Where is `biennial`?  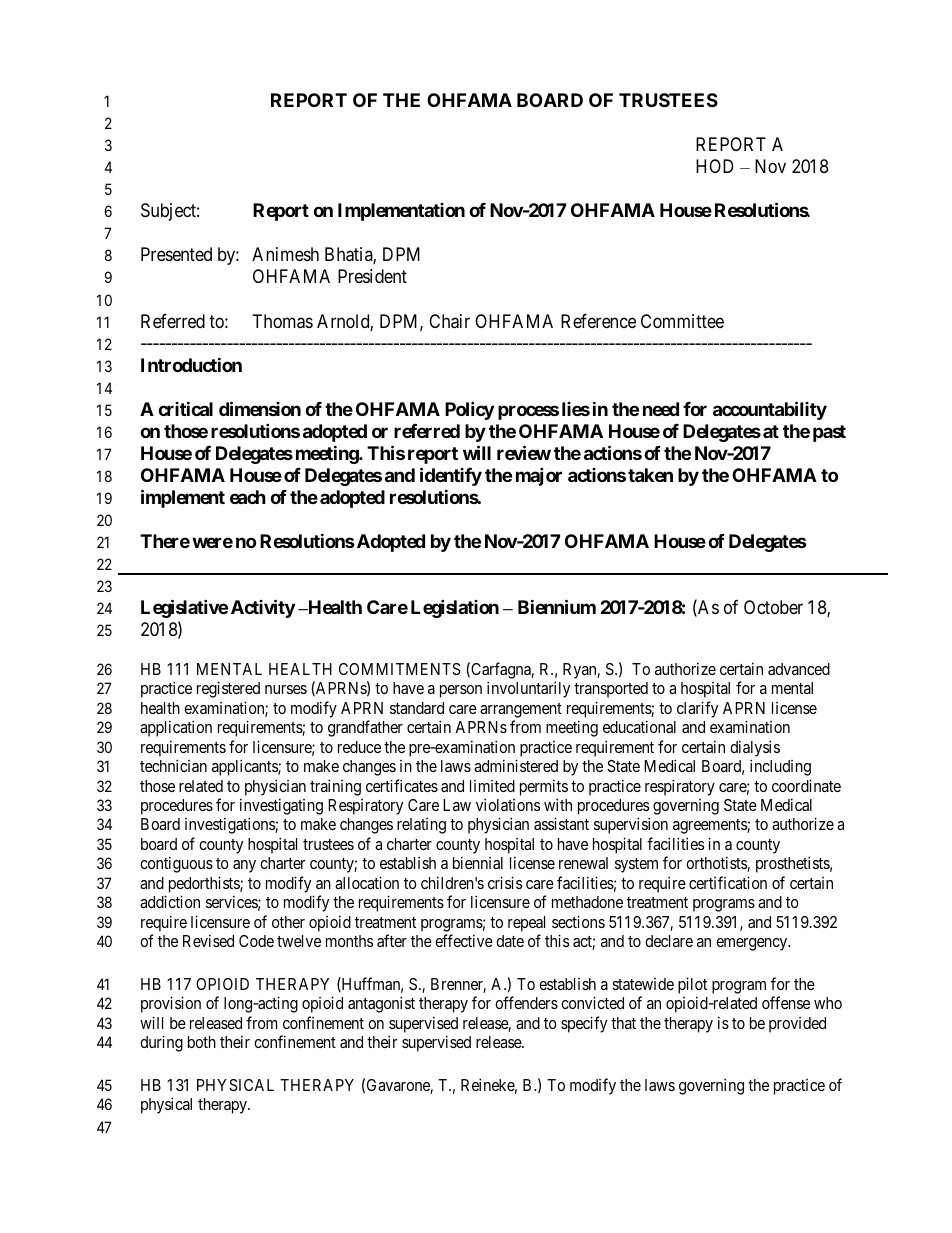 biennial is located at coordinates (478, 862).
